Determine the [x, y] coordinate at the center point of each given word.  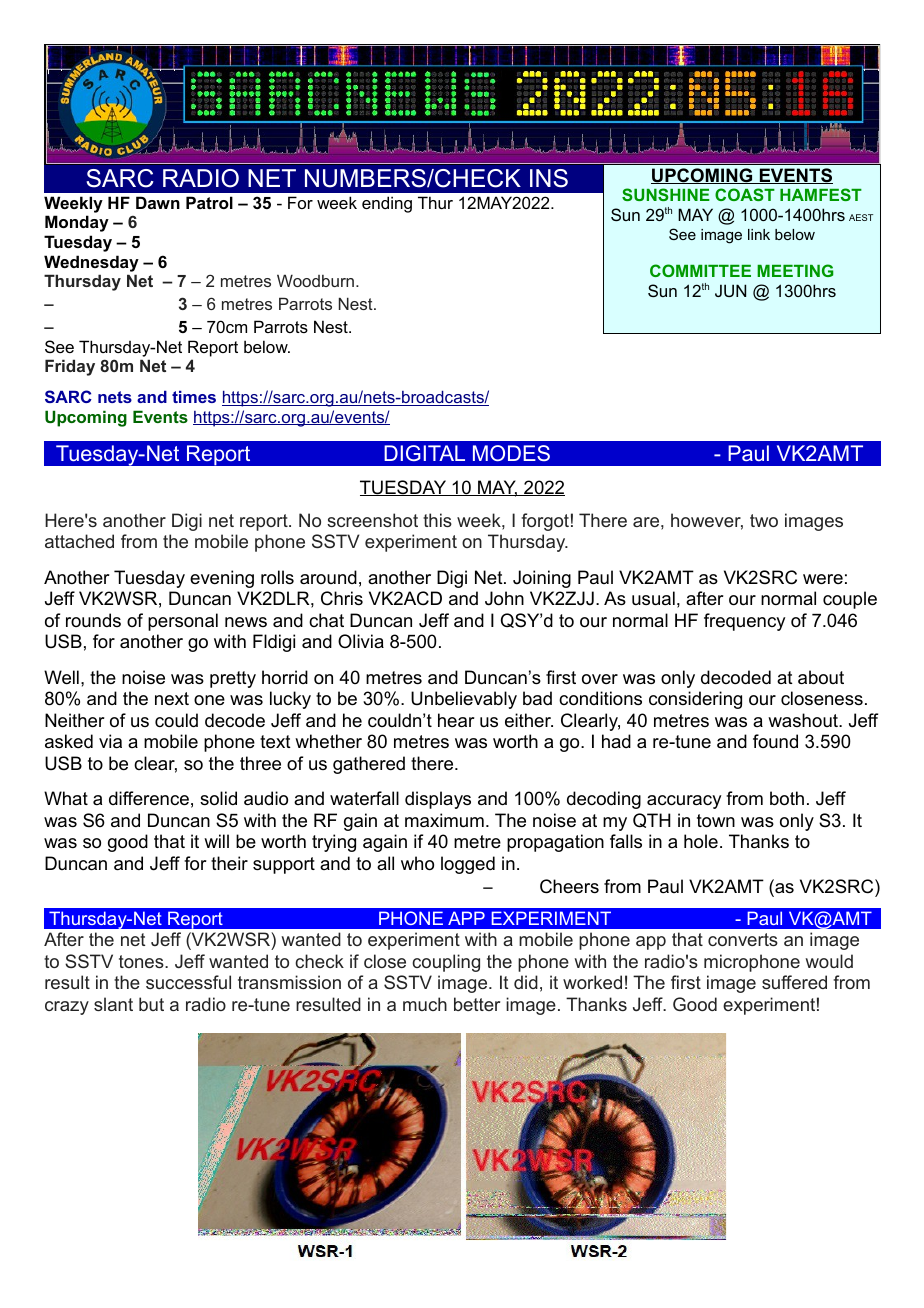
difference [149, 798]
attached [79, 541]
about [821, 677]
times [194, 397]
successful [188, 982]
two [764, 520]
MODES [511, 453]
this [437, 520]
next [172, 699]
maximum [444, 820]
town [716, 821]
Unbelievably [464, 700]
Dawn [158, 202]
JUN [730, 290]
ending [387, 204]
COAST [745, 194]
